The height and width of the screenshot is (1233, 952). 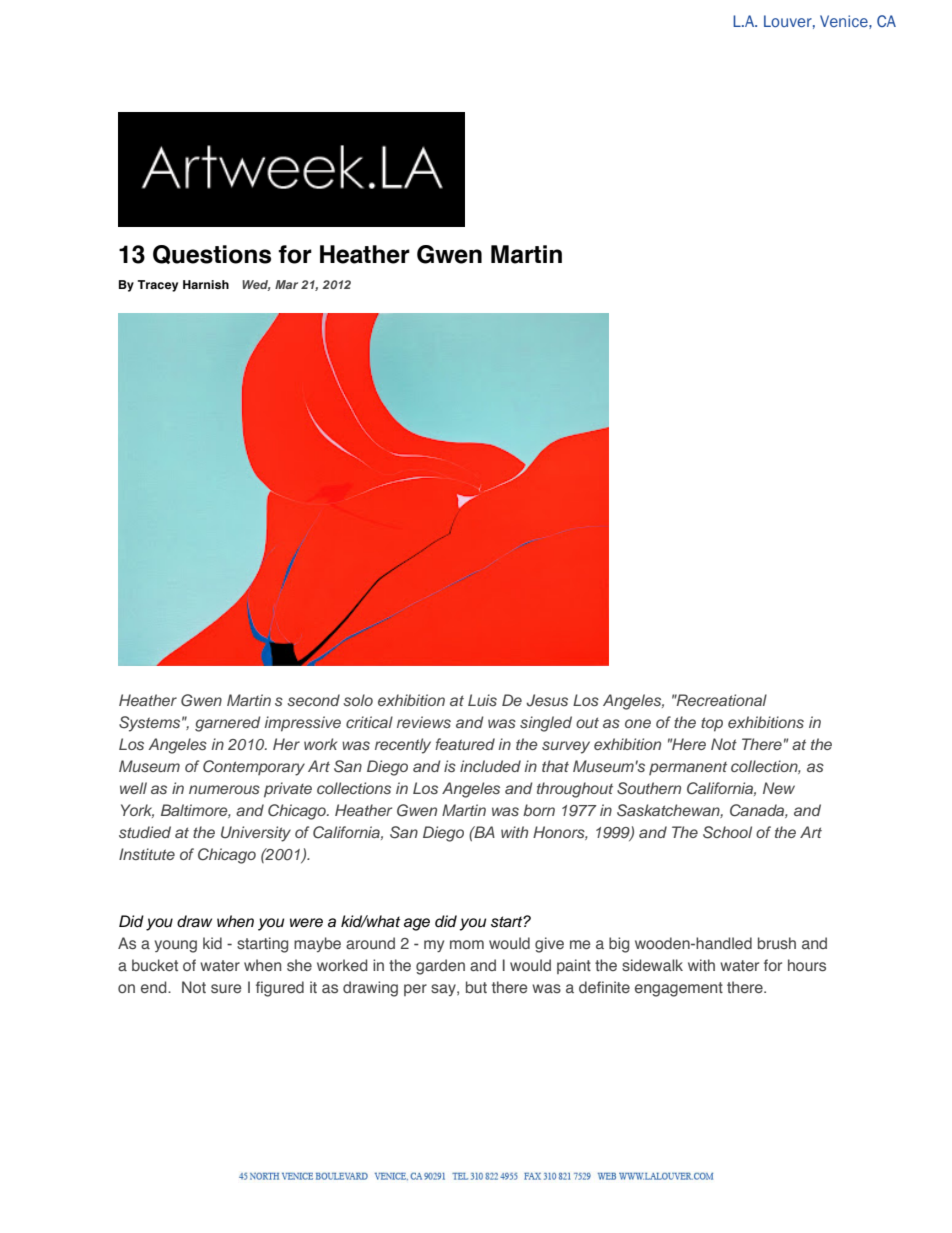 I want to click on Tracey, so click(x=157, y=286).
